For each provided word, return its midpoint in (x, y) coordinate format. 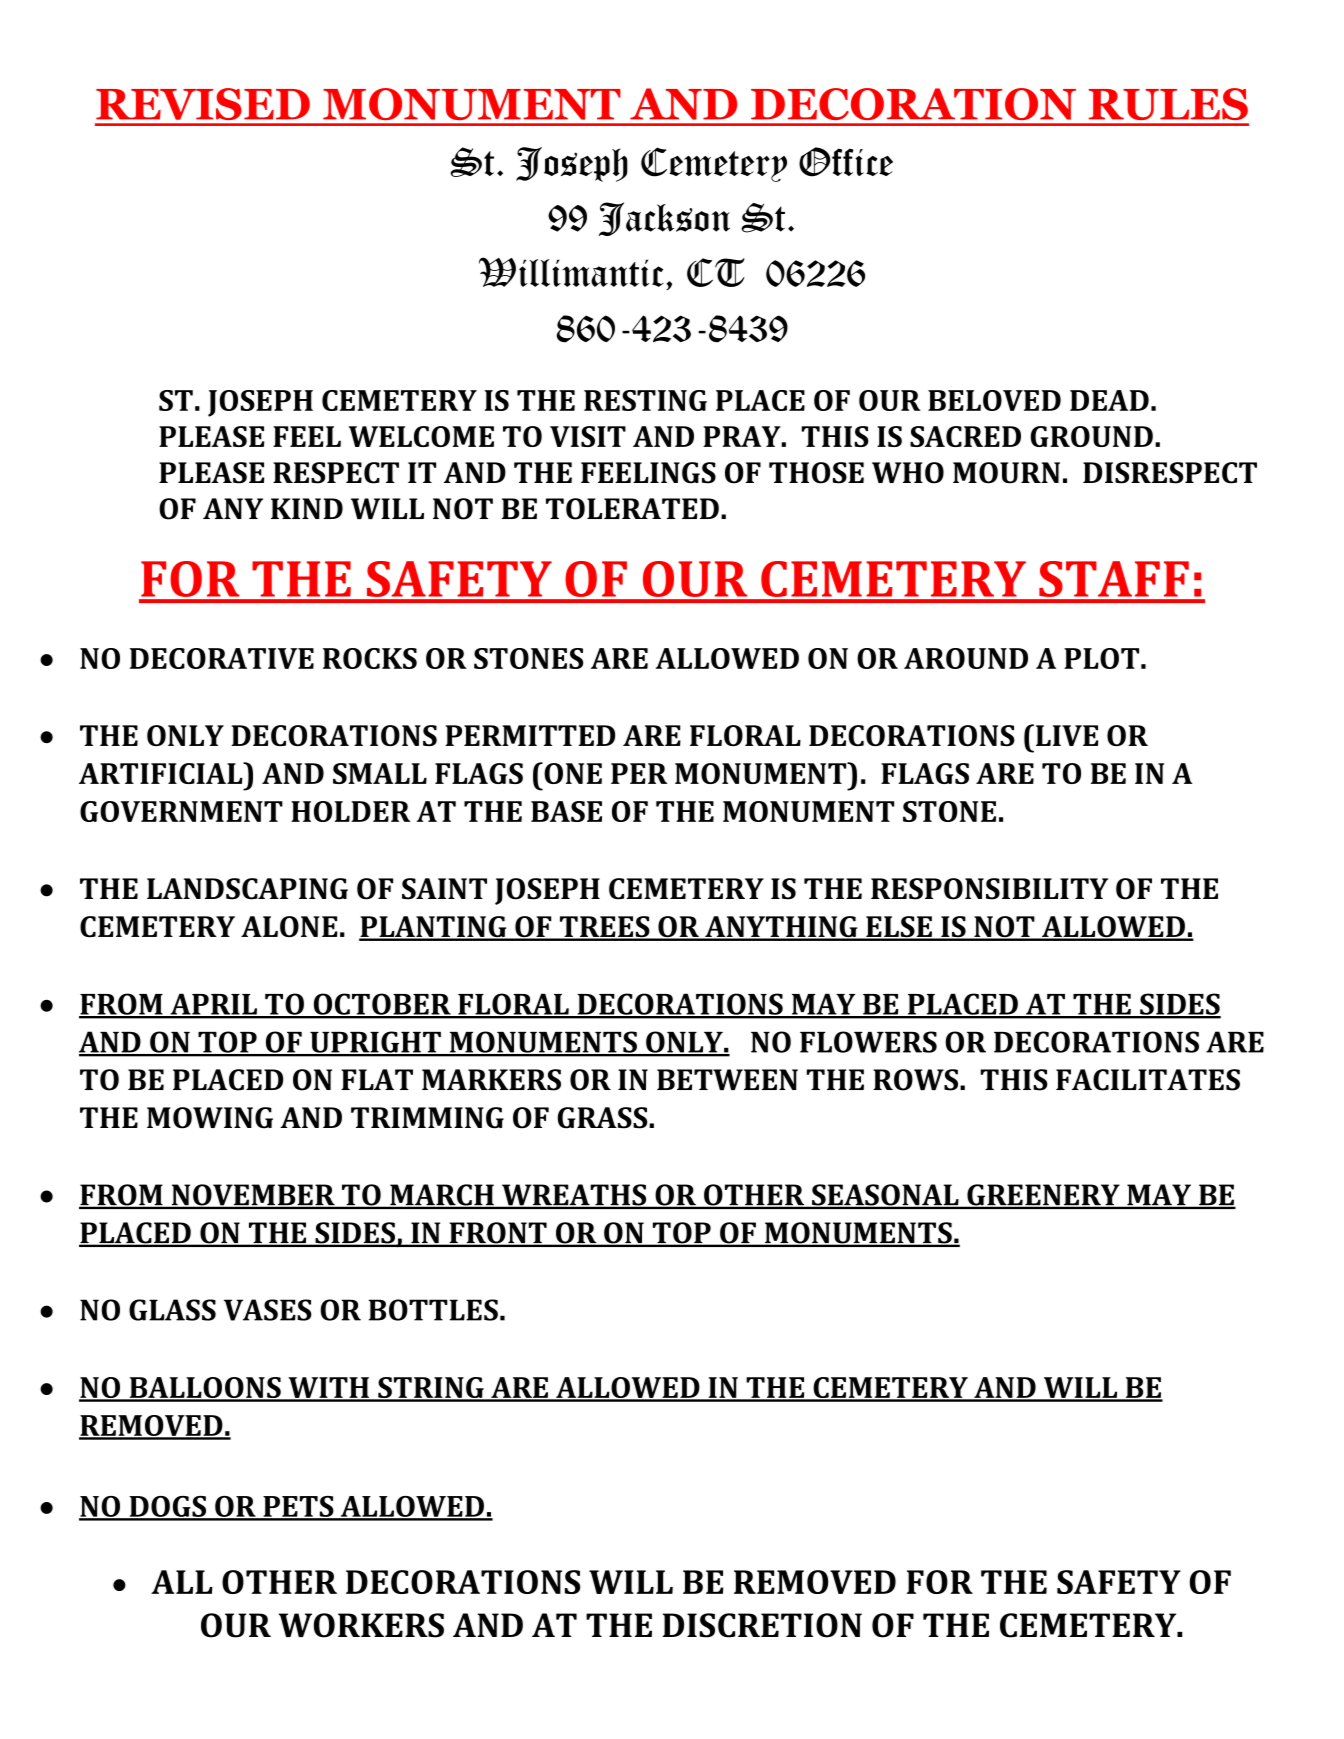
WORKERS (361, 1625)
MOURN (1006, 473)
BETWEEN (727, 1079)
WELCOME (421, 436)
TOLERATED (632, 509)
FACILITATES (1148, 1080)
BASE (566, 811)
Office (846, 162)
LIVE (1067, 735)
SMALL (380, 773)
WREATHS (574, 1196)
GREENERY (1043, 1196)
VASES (268, 1310)
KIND (307, 508)
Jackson (664, 219)
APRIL (213, 1005)
